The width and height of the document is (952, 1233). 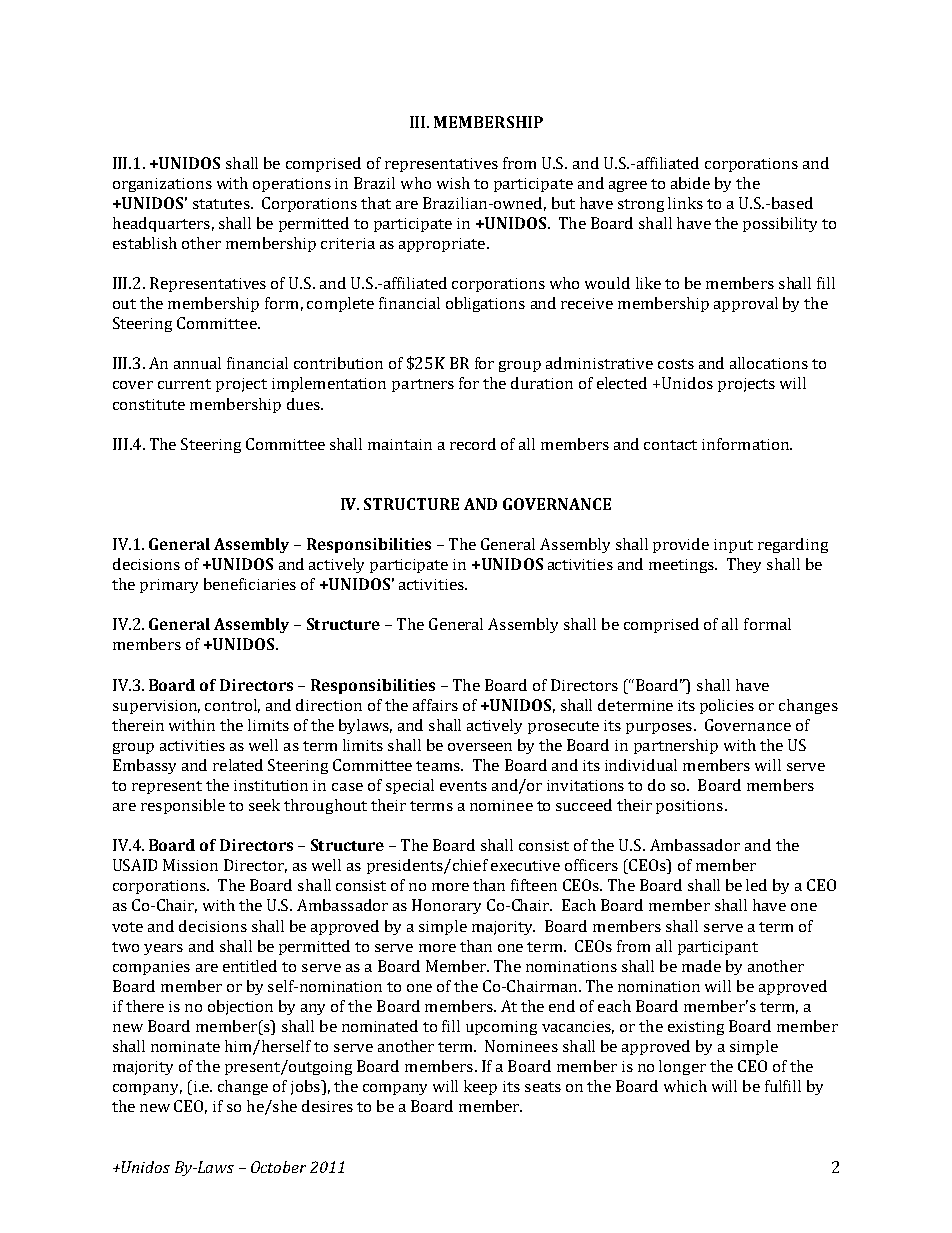 What do you see at coordinates (278, 1167) in the document?
I see `October` at bounding box center [278, 1167].
